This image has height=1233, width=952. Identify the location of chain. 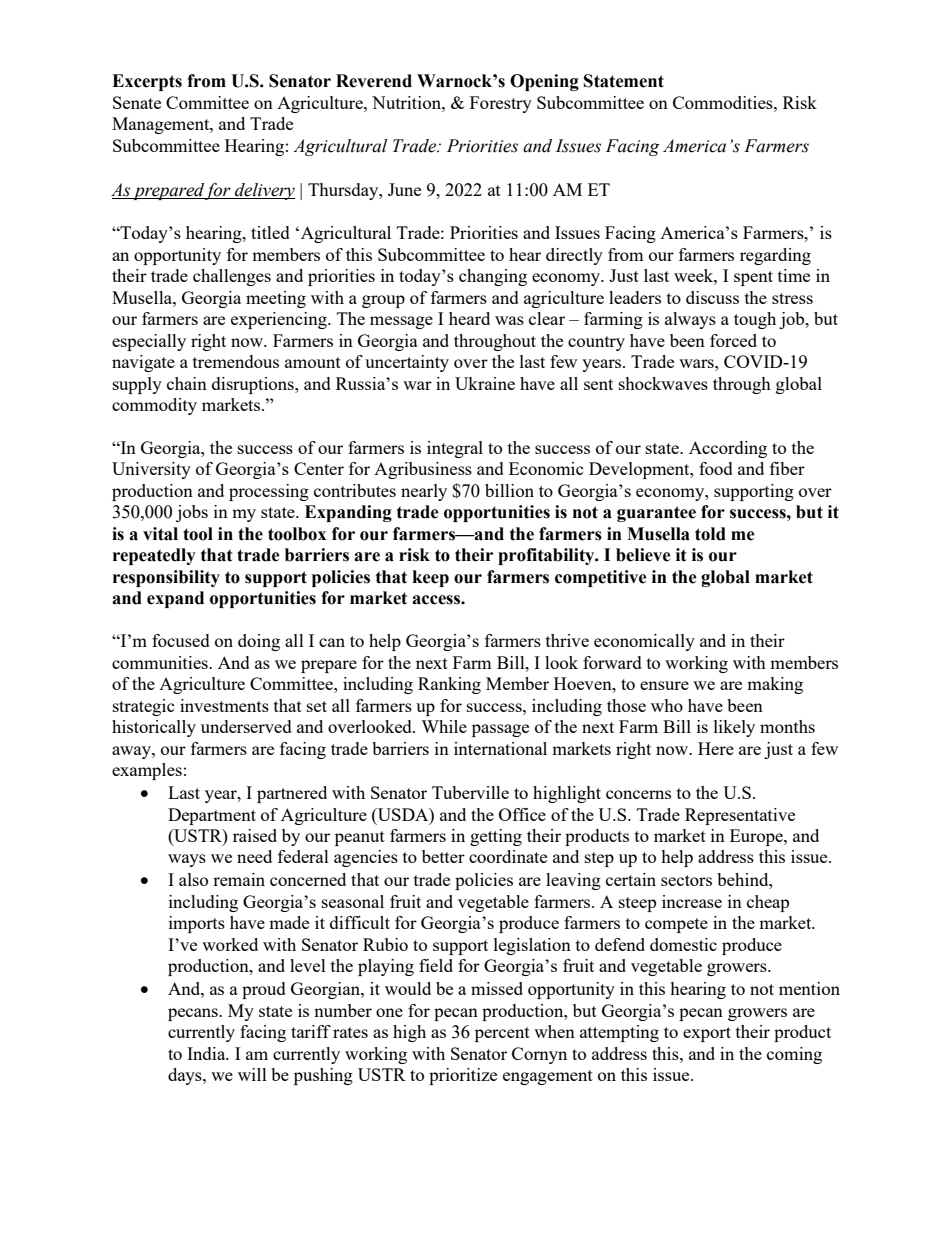
(187, 383).
